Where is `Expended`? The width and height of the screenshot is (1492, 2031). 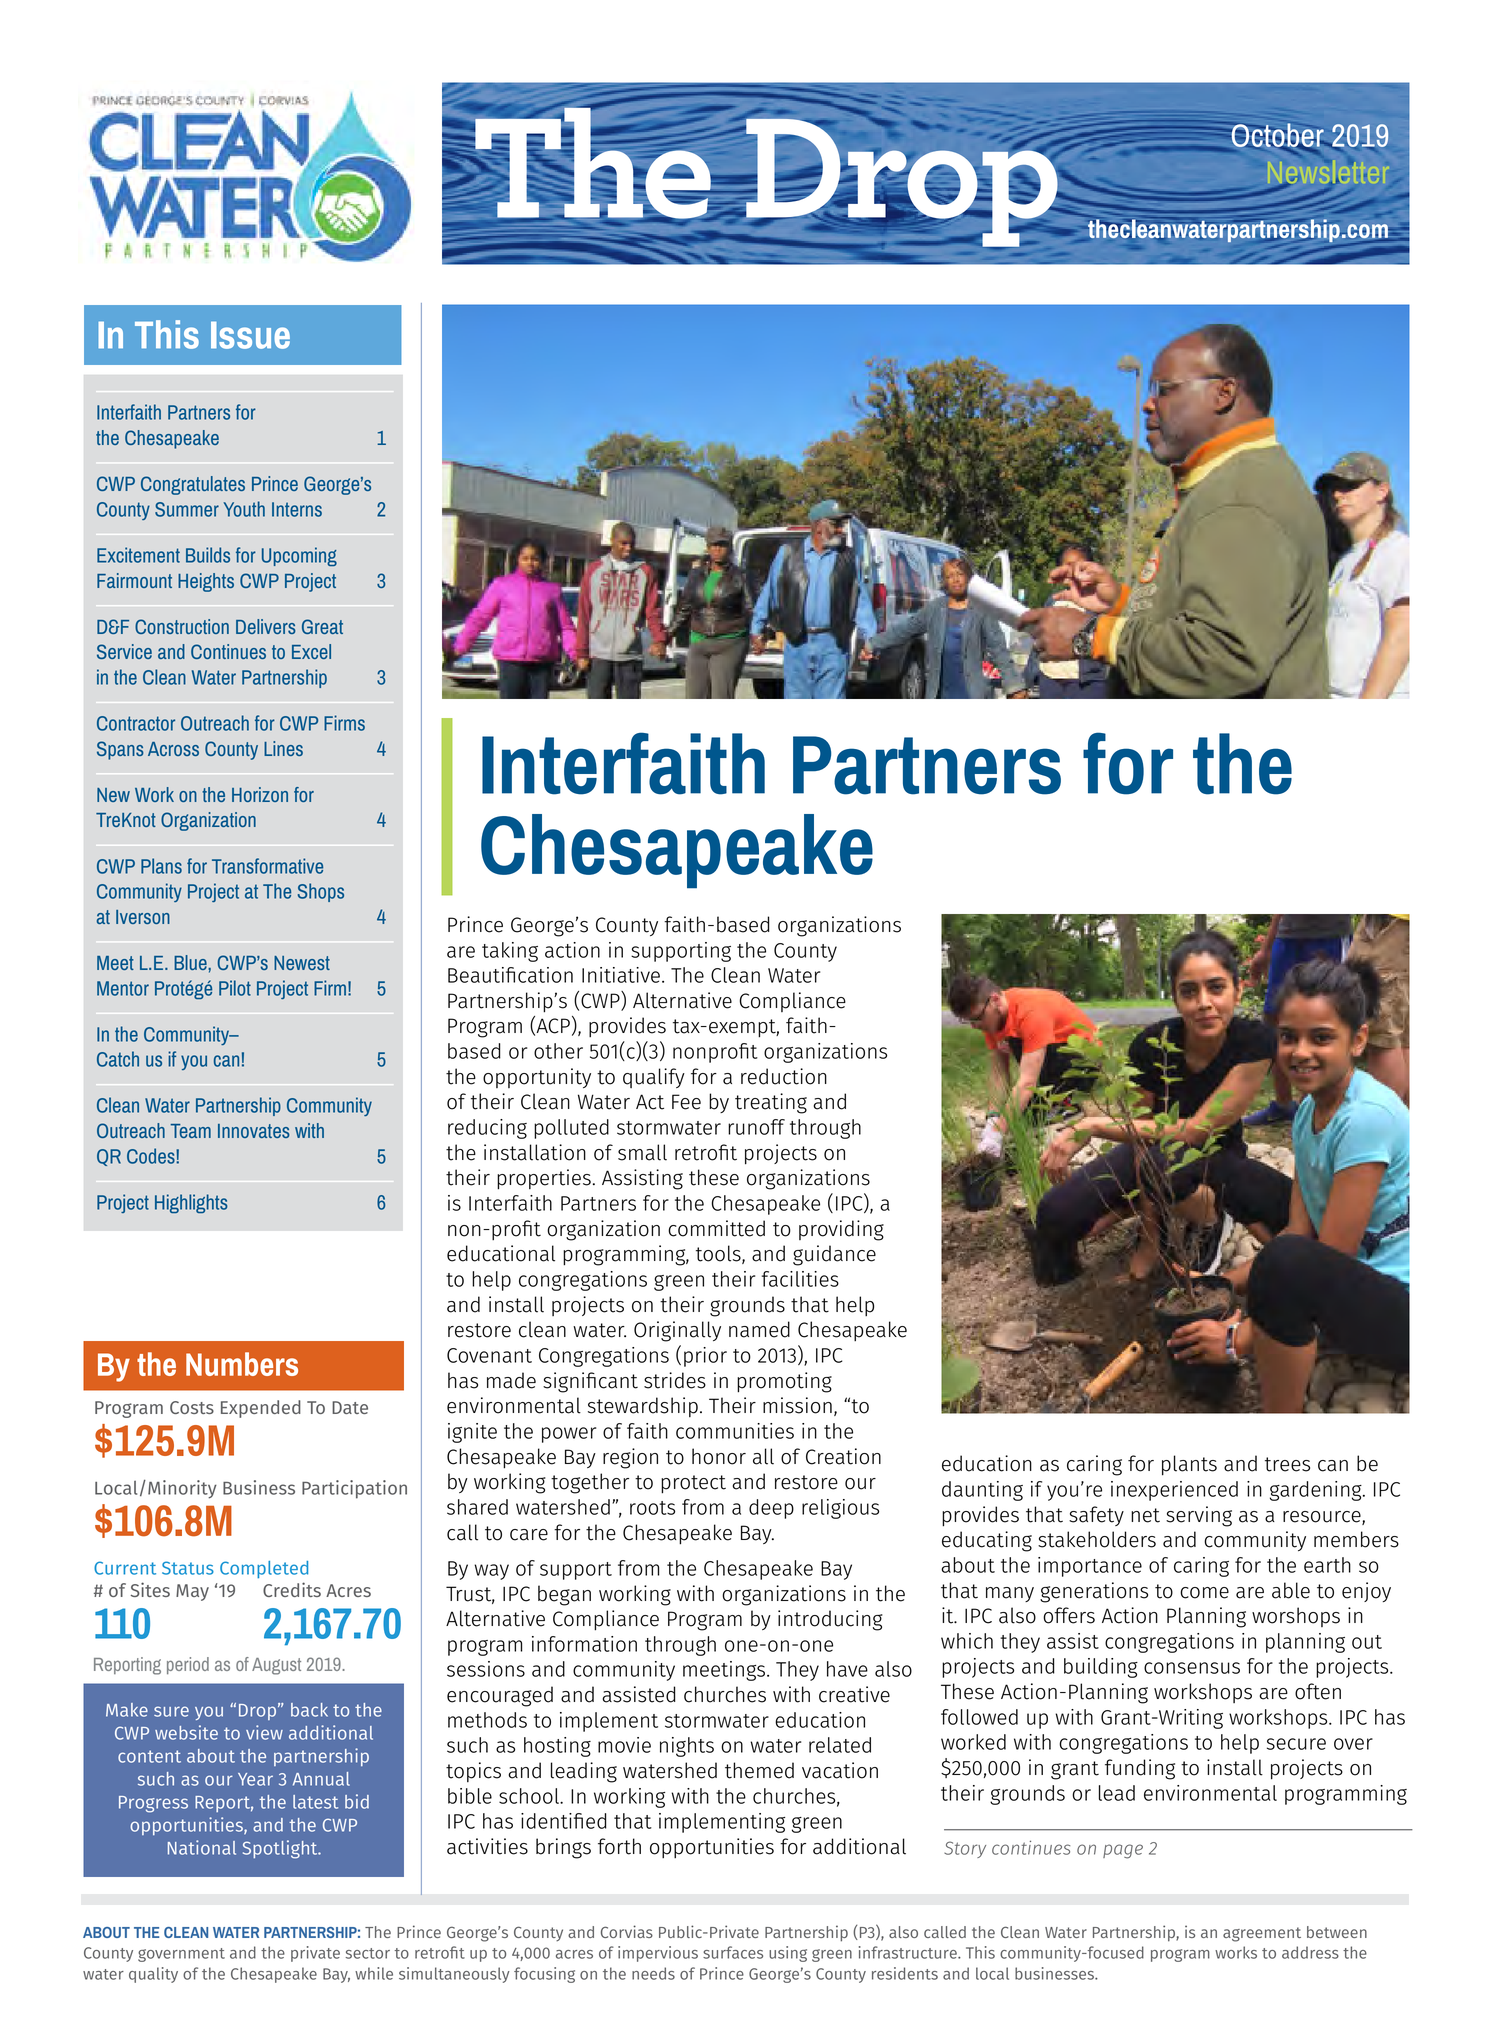 Expended is located at coordinates (261, 1409).
